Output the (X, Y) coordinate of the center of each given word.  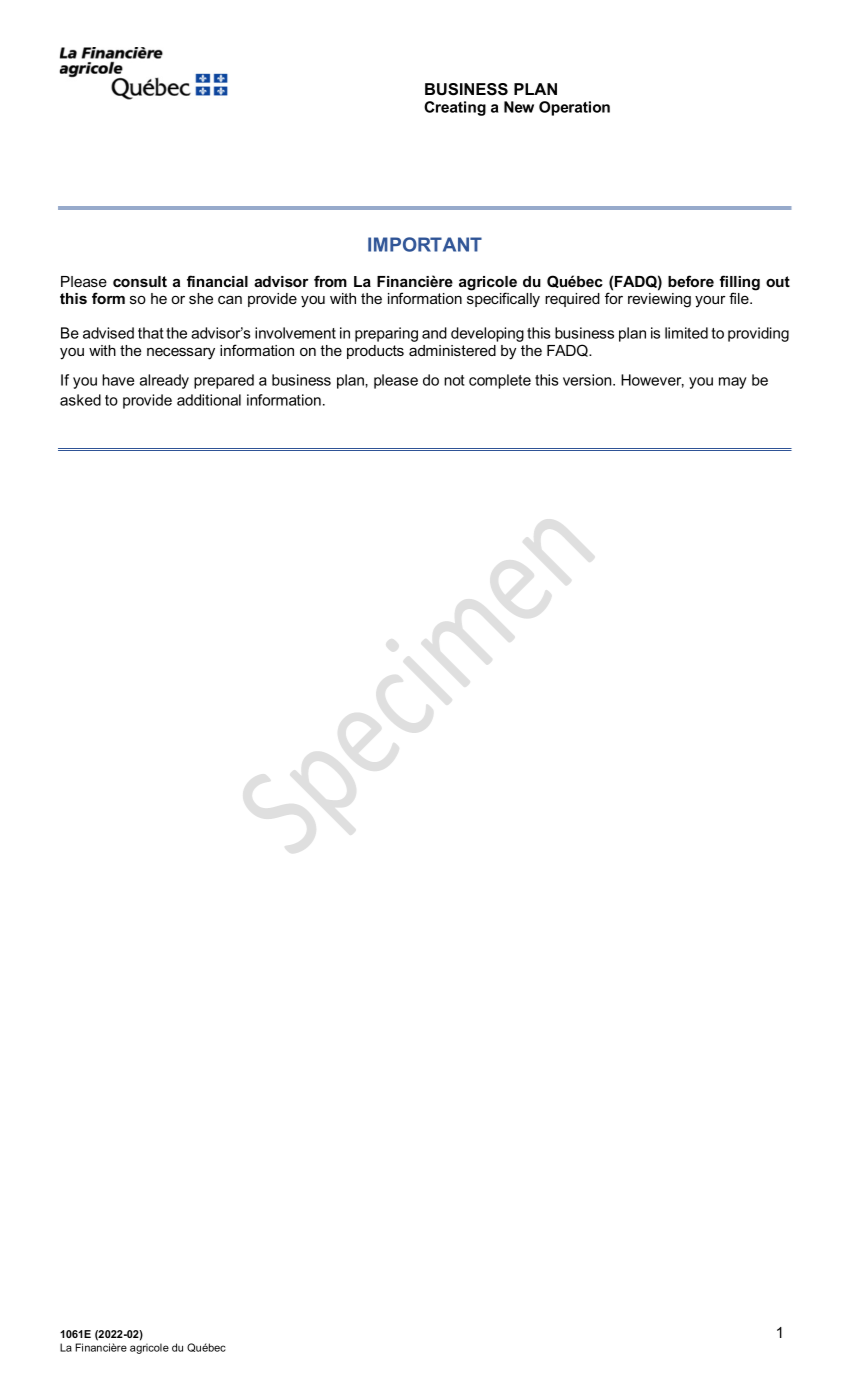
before (691, 281)
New (519, 107)
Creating (455, 108)
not (454, 380)
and (434, 333)
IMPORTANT (425, 244)
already (164, 381)
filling (739, 284)
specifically (503, 300)
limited (686, 333)
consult (140, 281)
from (330, 281)
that (151, 333)
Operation (574, 108)
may (733, 383)
